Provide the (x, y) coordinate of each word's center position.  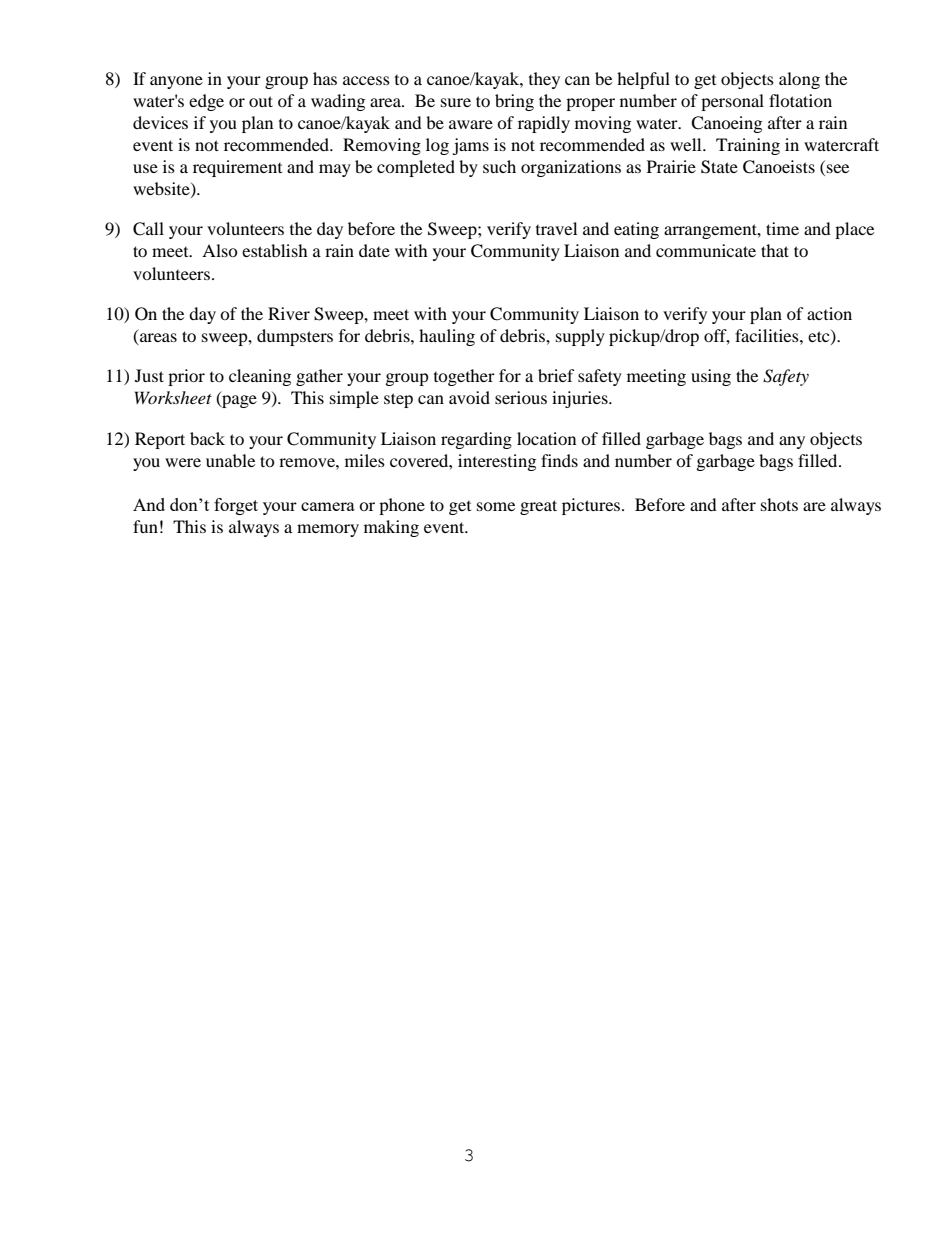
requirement (237, 168)
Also (220, 250)
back (207, 438)
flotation (800, 100)
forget (236, 506)
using (711, 377)
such (499, 166)
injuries (581, 399)
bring (514, 102)
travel (556, 228)
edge (206, 102)
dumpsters (295, 337)
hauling (447, 337)
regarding (476, 440)
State (719, 167)
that (775, 250)
